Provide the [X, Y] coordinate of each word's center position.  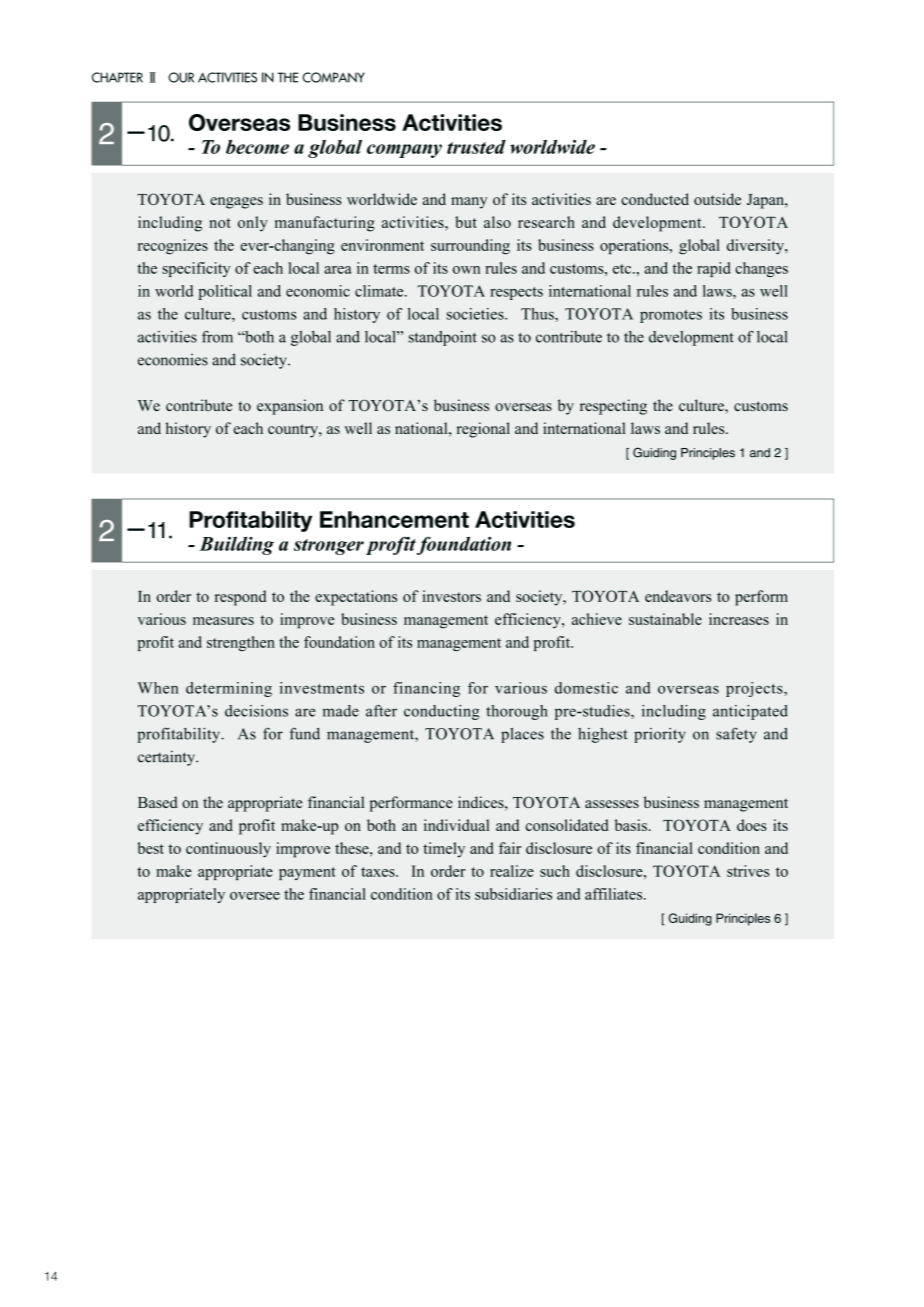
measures [223, 621]
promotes [671, 316]
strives [748, 871]
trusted [476, 147]
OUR [181, 77]
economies [173, 360]
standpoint [443, 338]
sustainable [665, 619]
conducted [655, 199]
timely [444, 850]
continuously [228, 850]
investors [451, 596]
